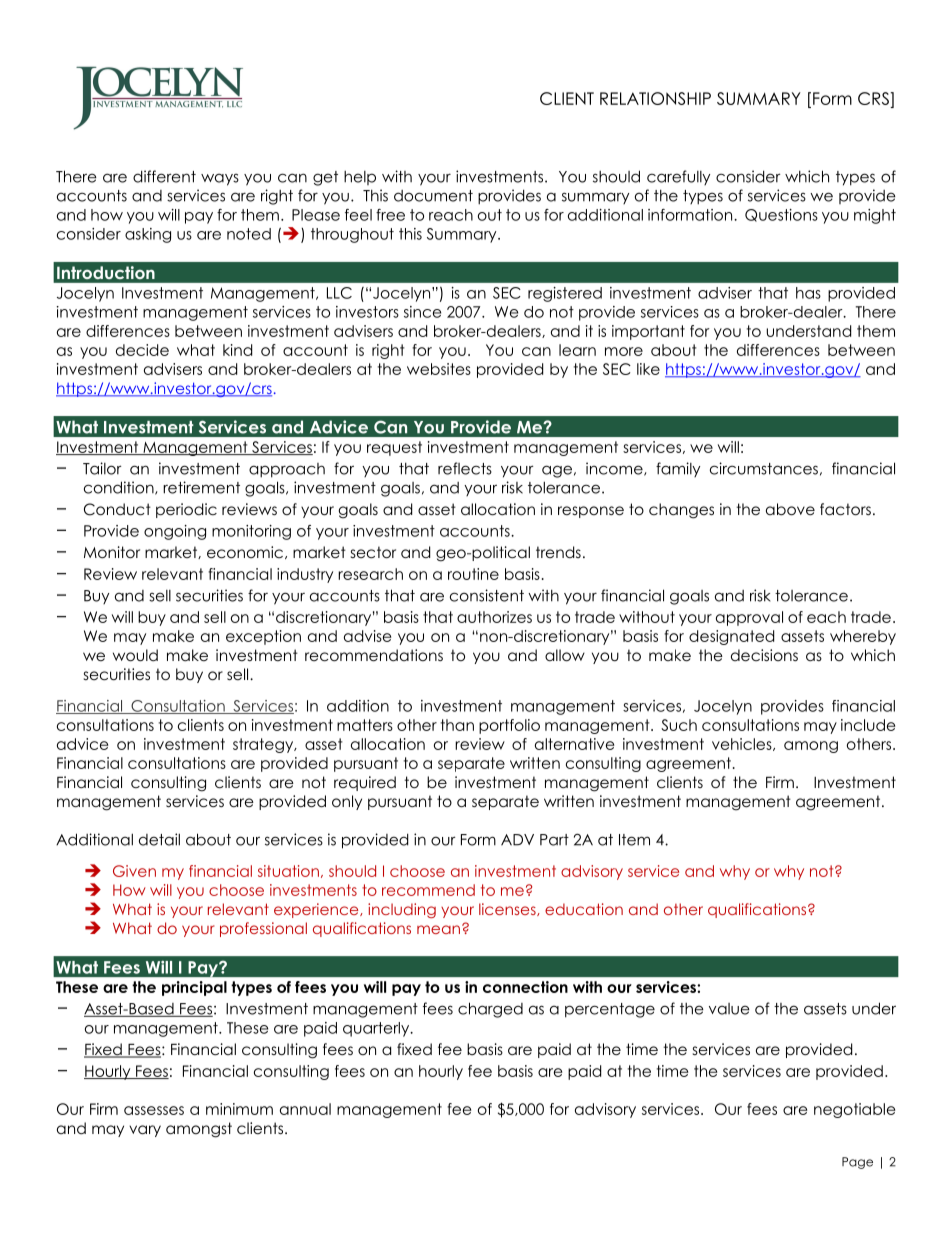 This image has width=952, height=1233. What do you see at coordinates (433, 196) in the image?
I see `document` at bounding box center [433, 196].
